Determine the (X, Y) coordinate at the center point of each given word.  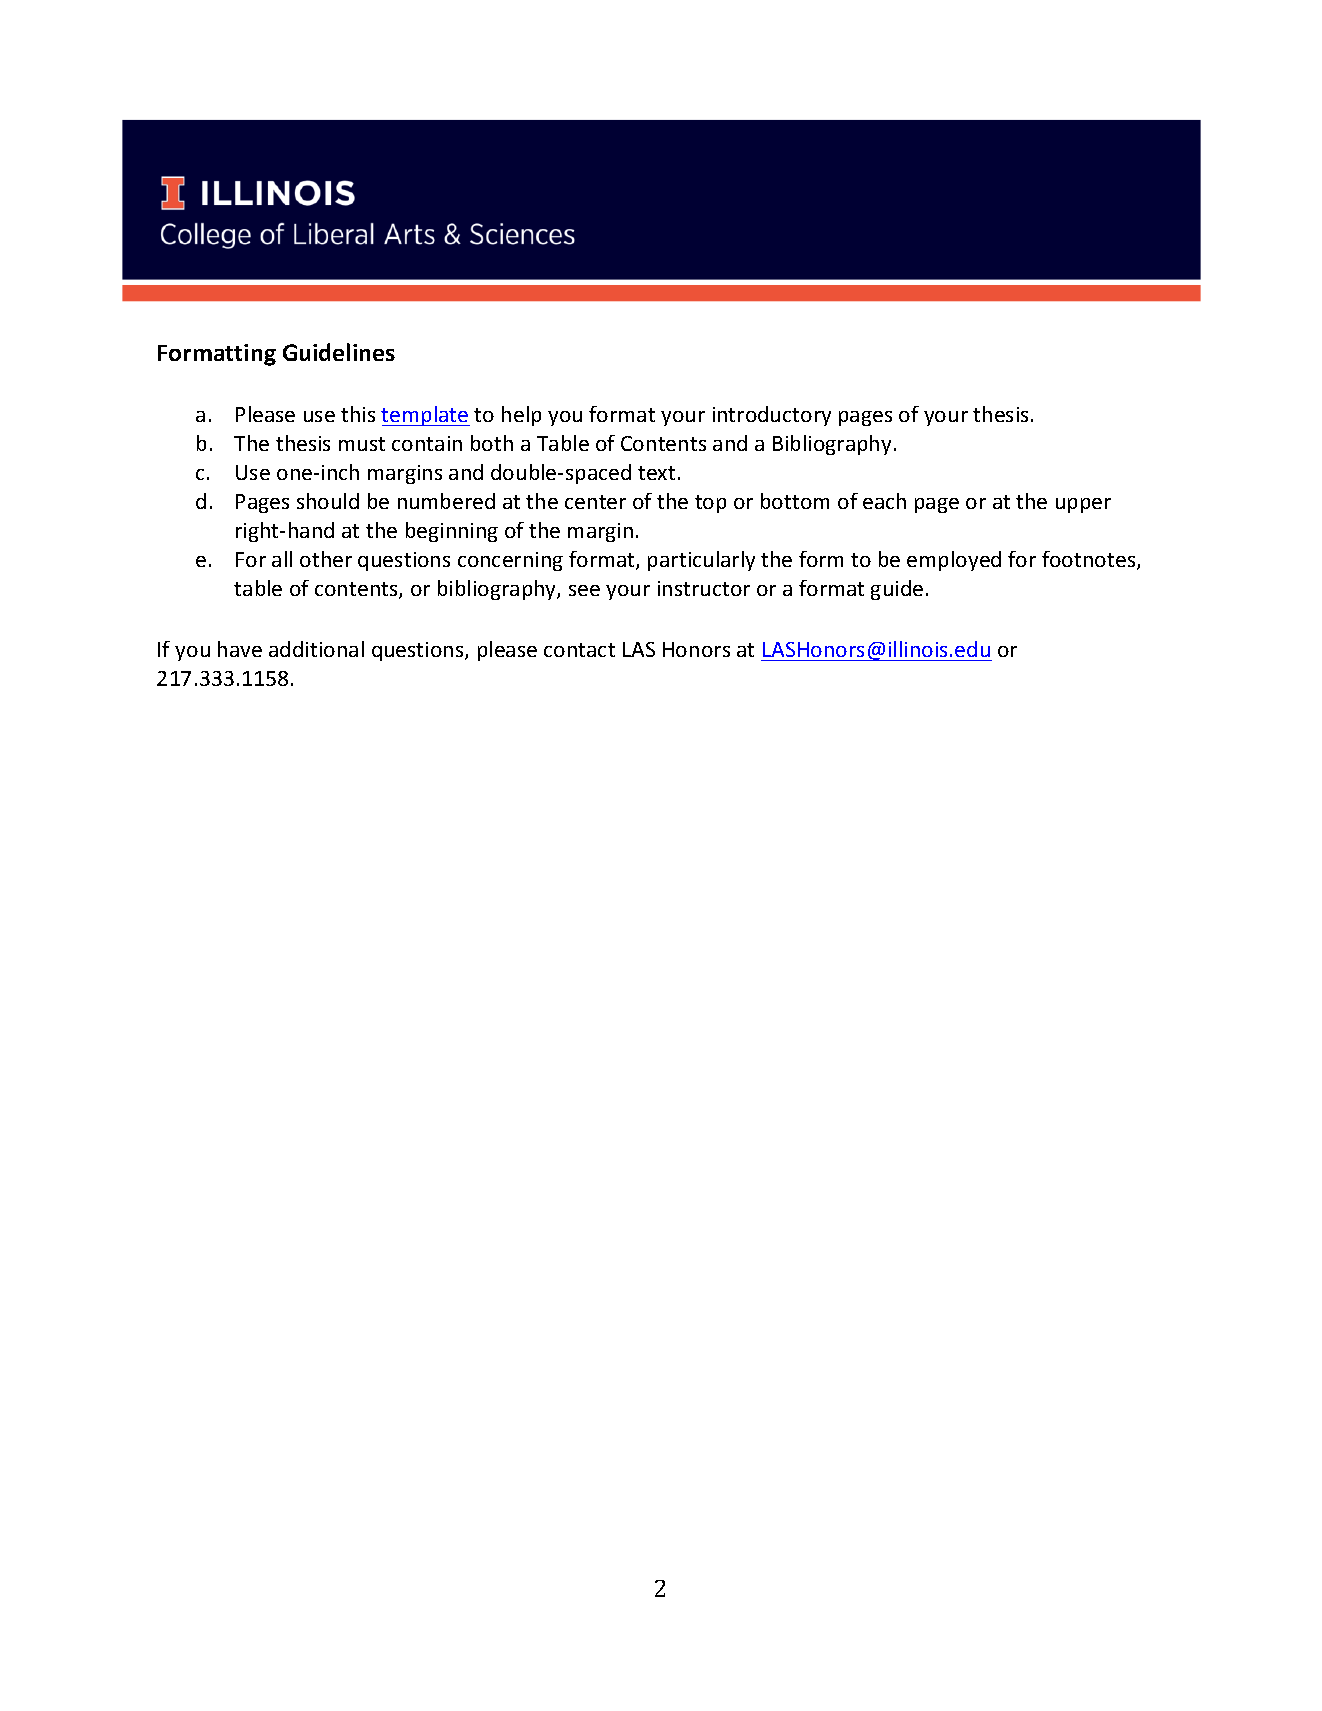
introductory (772, 416)
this (358, 414)
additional (316, 649)
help (521, 416)
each (884, 501)
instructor (704, 588)
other (326, 559)
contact (579, 650)
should (328, 501)
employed (954, 561)
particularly (701, 561)
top (710, 504)
